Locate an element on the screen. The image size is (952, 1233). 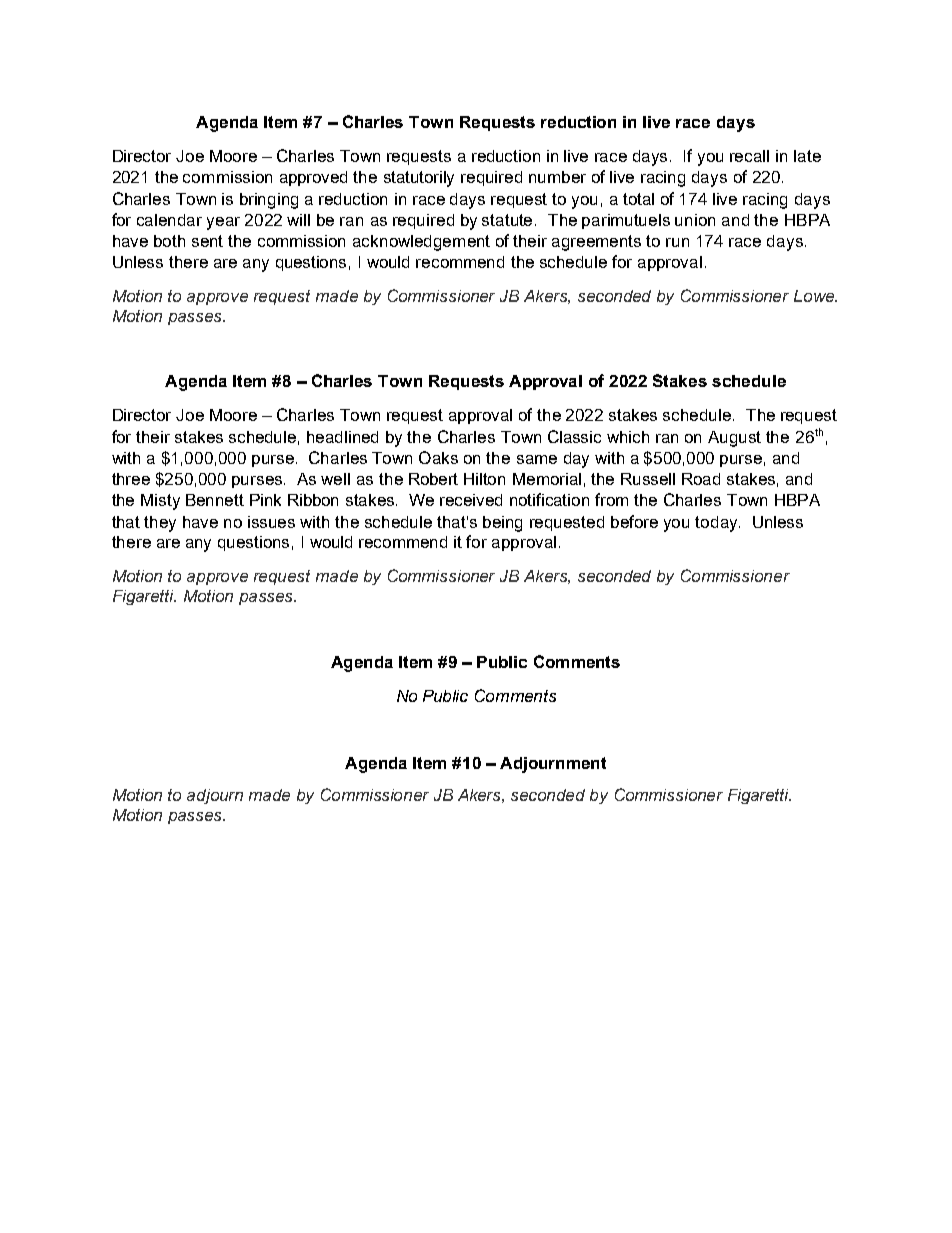
statutorily is located at coordinates (419, 179).
